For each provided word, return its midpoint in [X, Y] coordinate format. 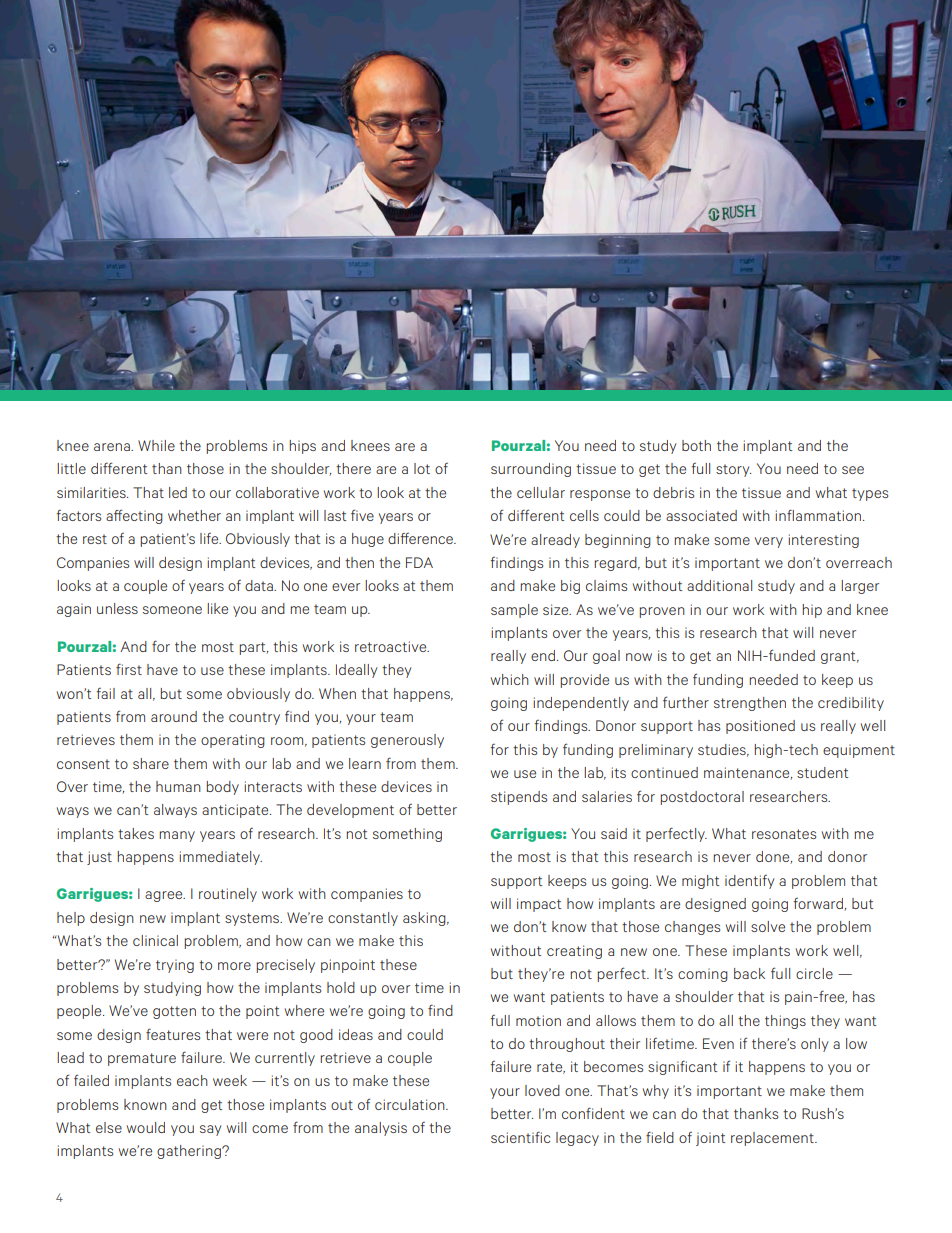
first [129, 669]
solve [768, 926]
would [146, 1127]
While [156, 445]
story [733, 470]
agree [165, 896]
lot [422, 468]
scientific [520, 1137]
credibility [851, 704]
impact [539, 905]
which [510, 679]
